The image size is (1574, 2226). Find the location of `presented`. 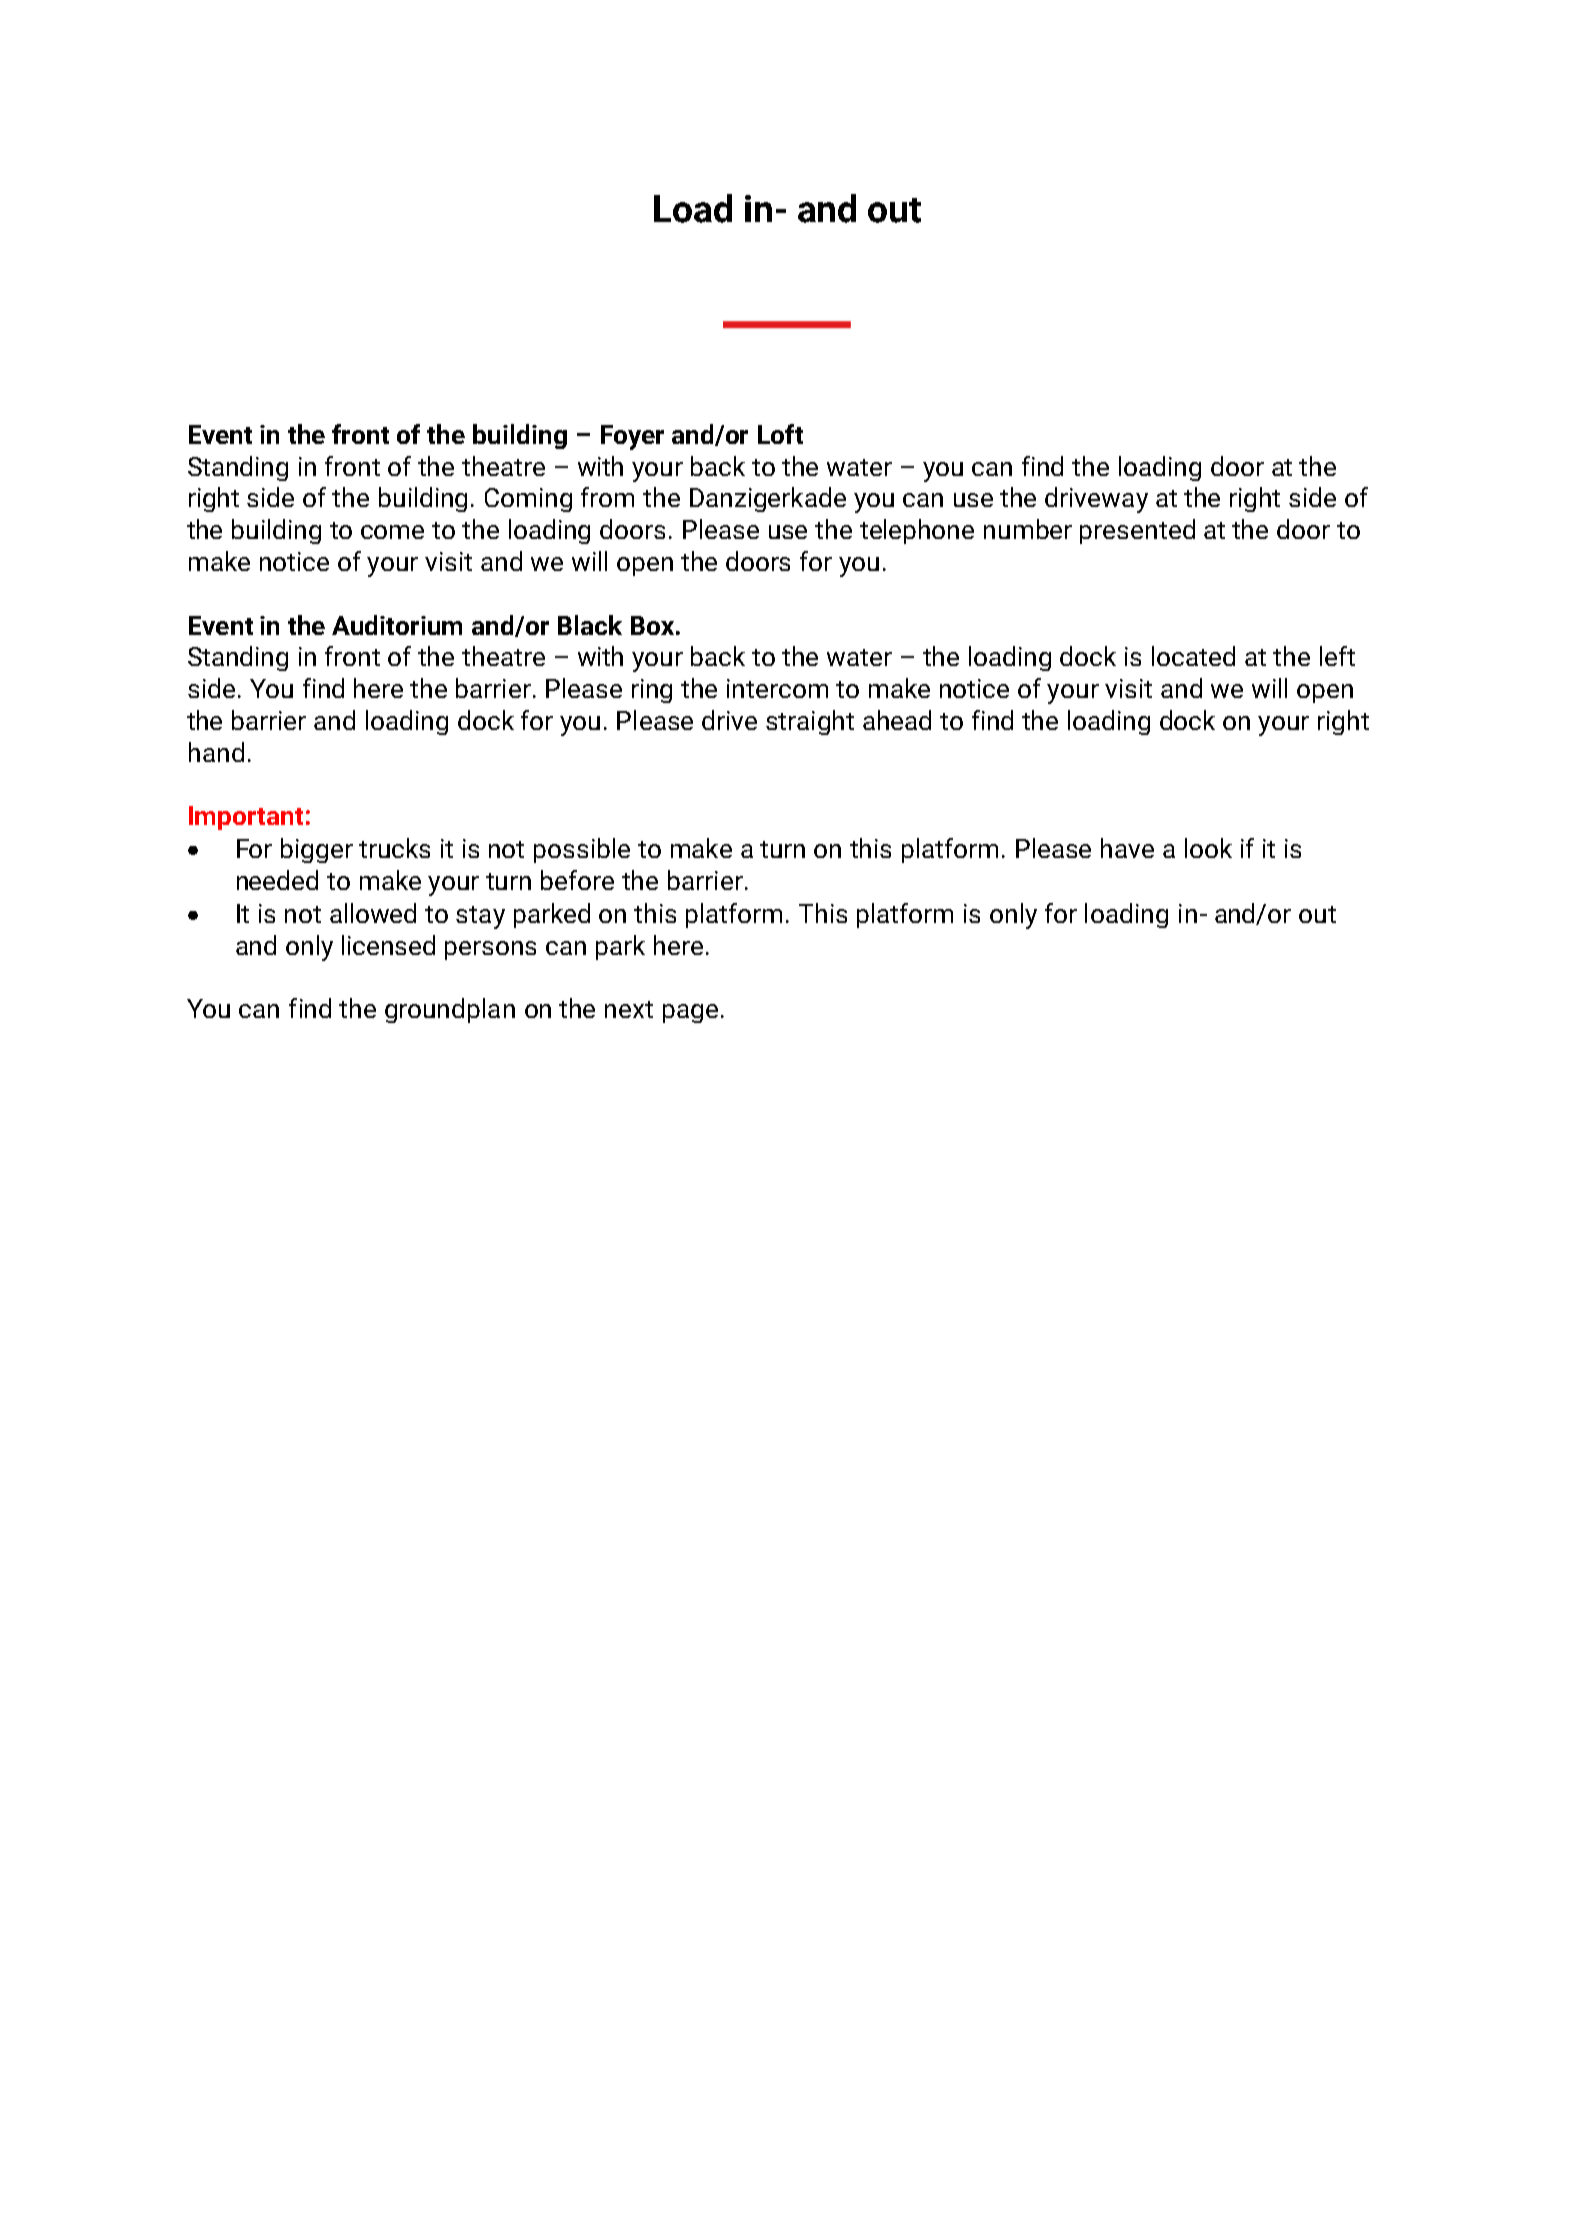

presented is located at coordinates (1137, 531).
